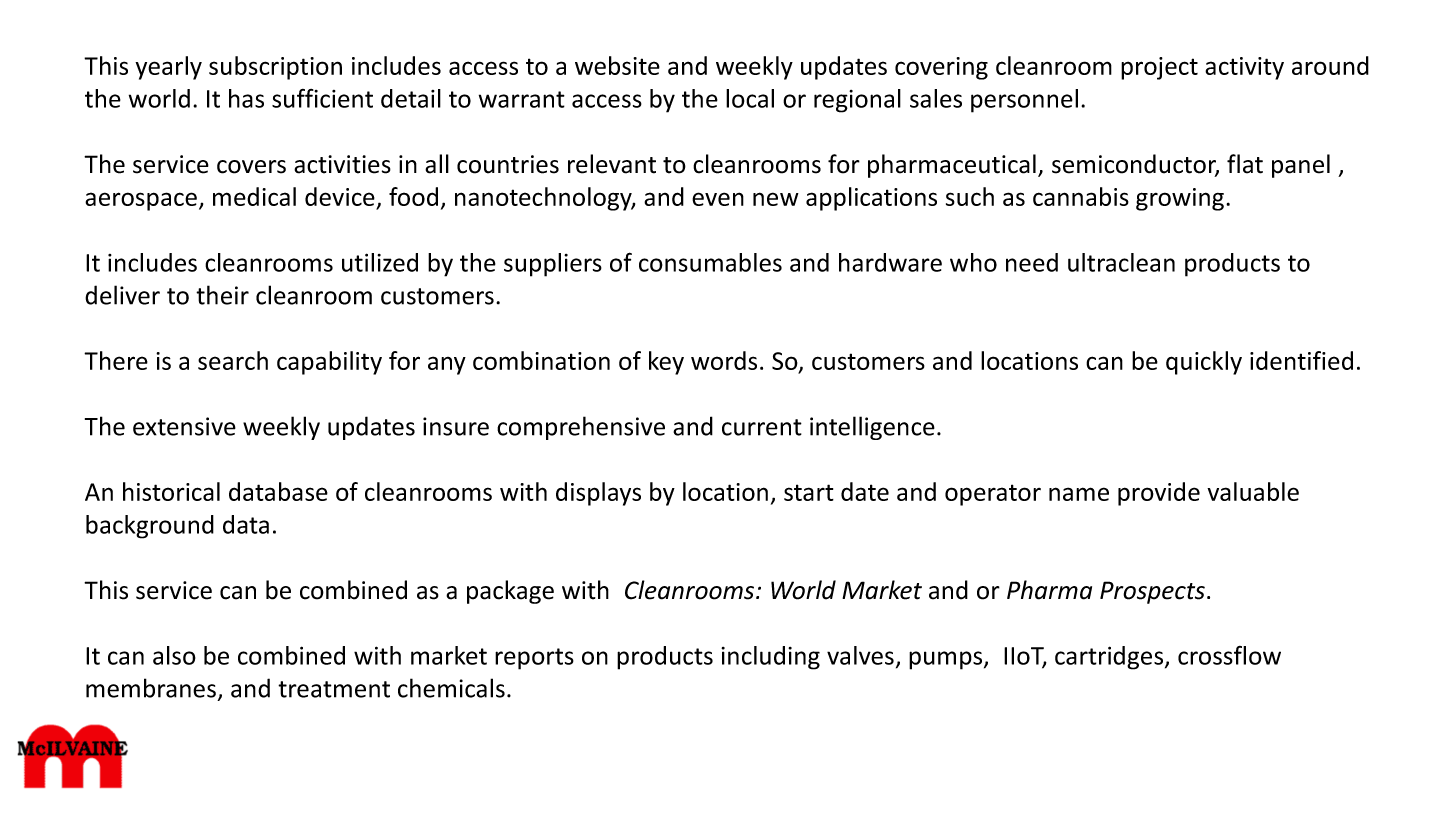 This page has height=819, width=1456. I want to click on start, so click(809, 492).
